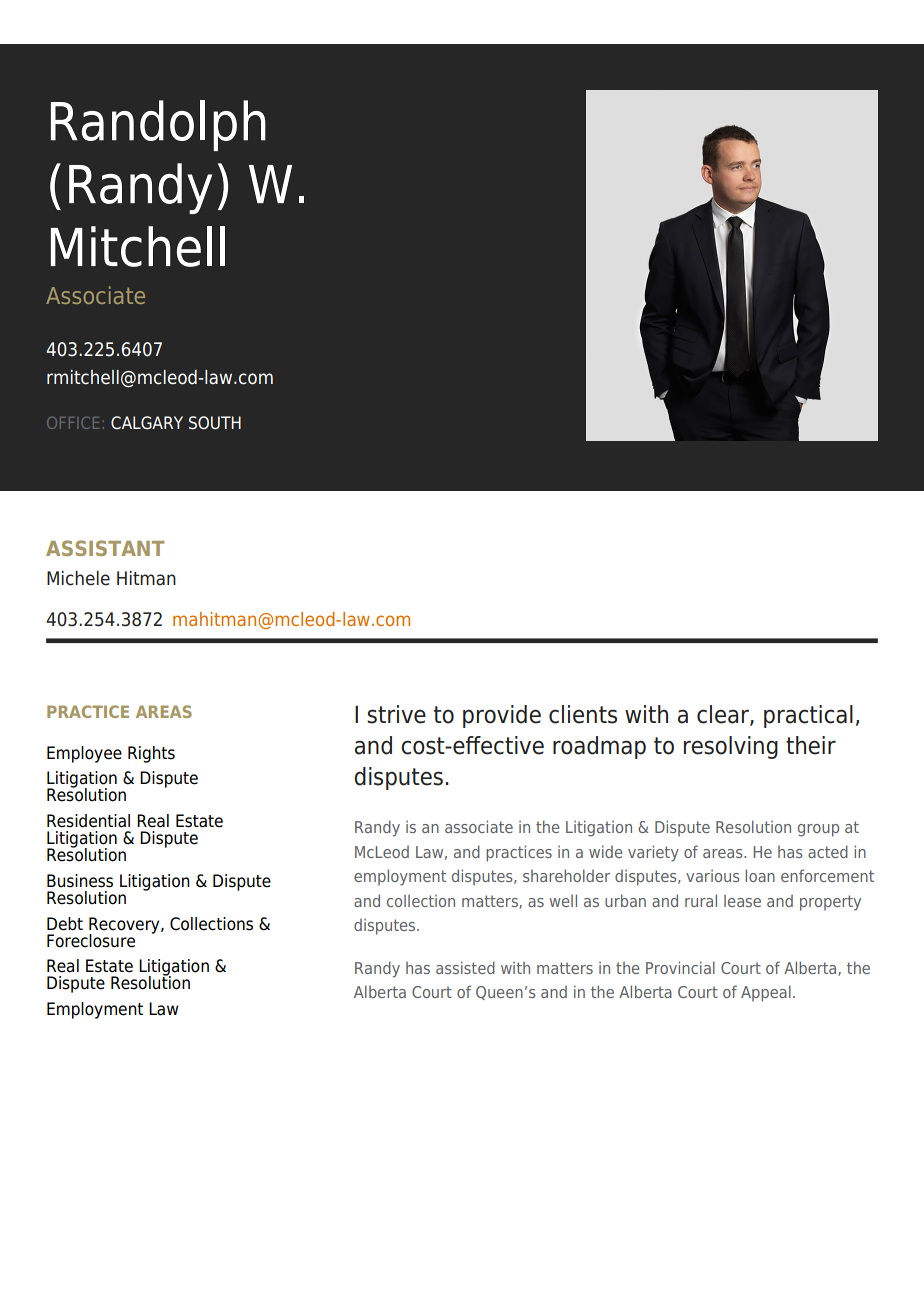  I want to click on SOUTH, so click(215, 423).
